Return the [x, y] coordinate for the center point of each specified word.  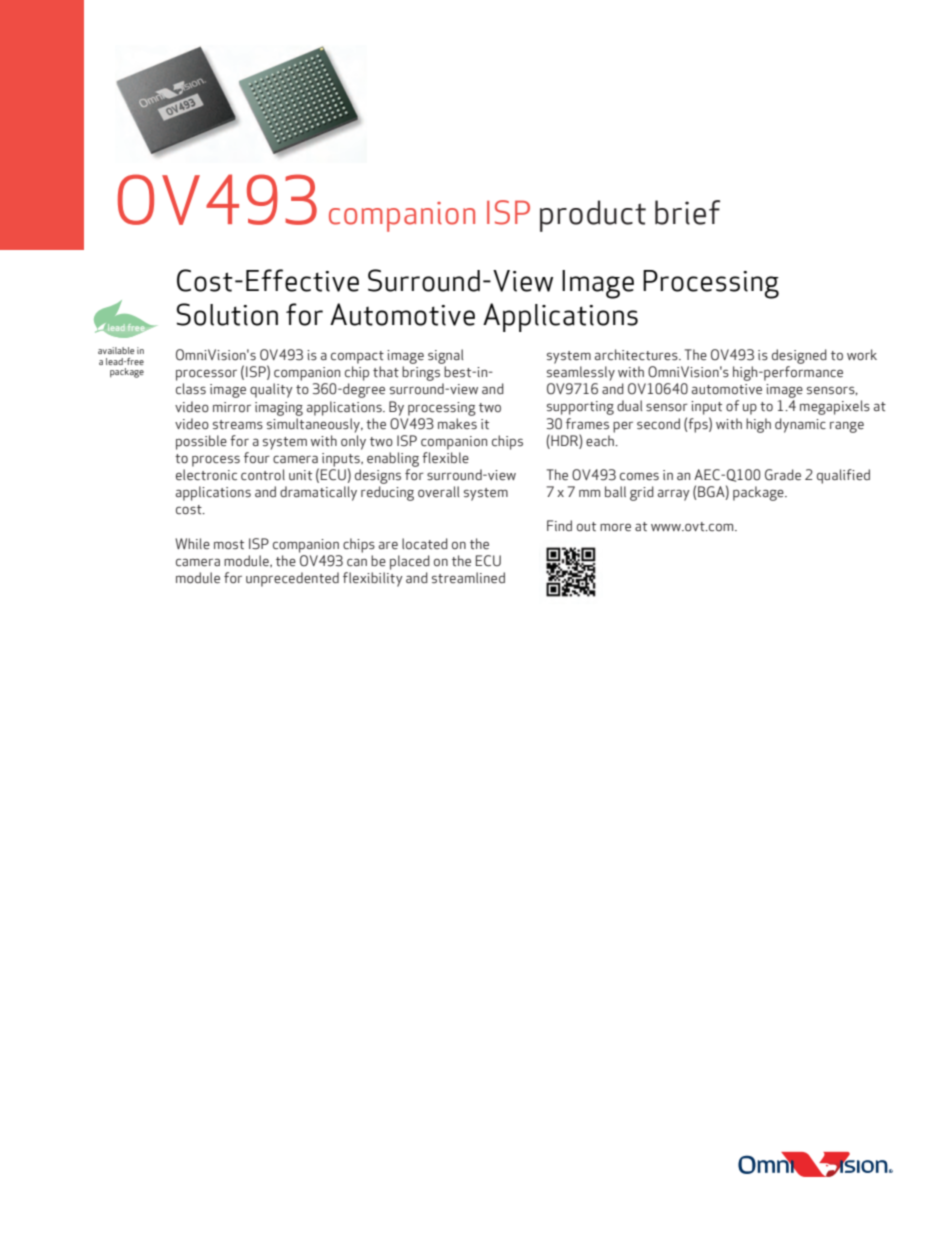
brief [687, 212]
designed [799, 356]
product [593, 216]
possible [201, 442]
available [116, 350]
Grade [783, 475]
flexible [445, 458]
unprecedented [292, 579]
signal [445, 356]
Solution [227, 314]
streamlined [468, 578]
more [615, 528]
